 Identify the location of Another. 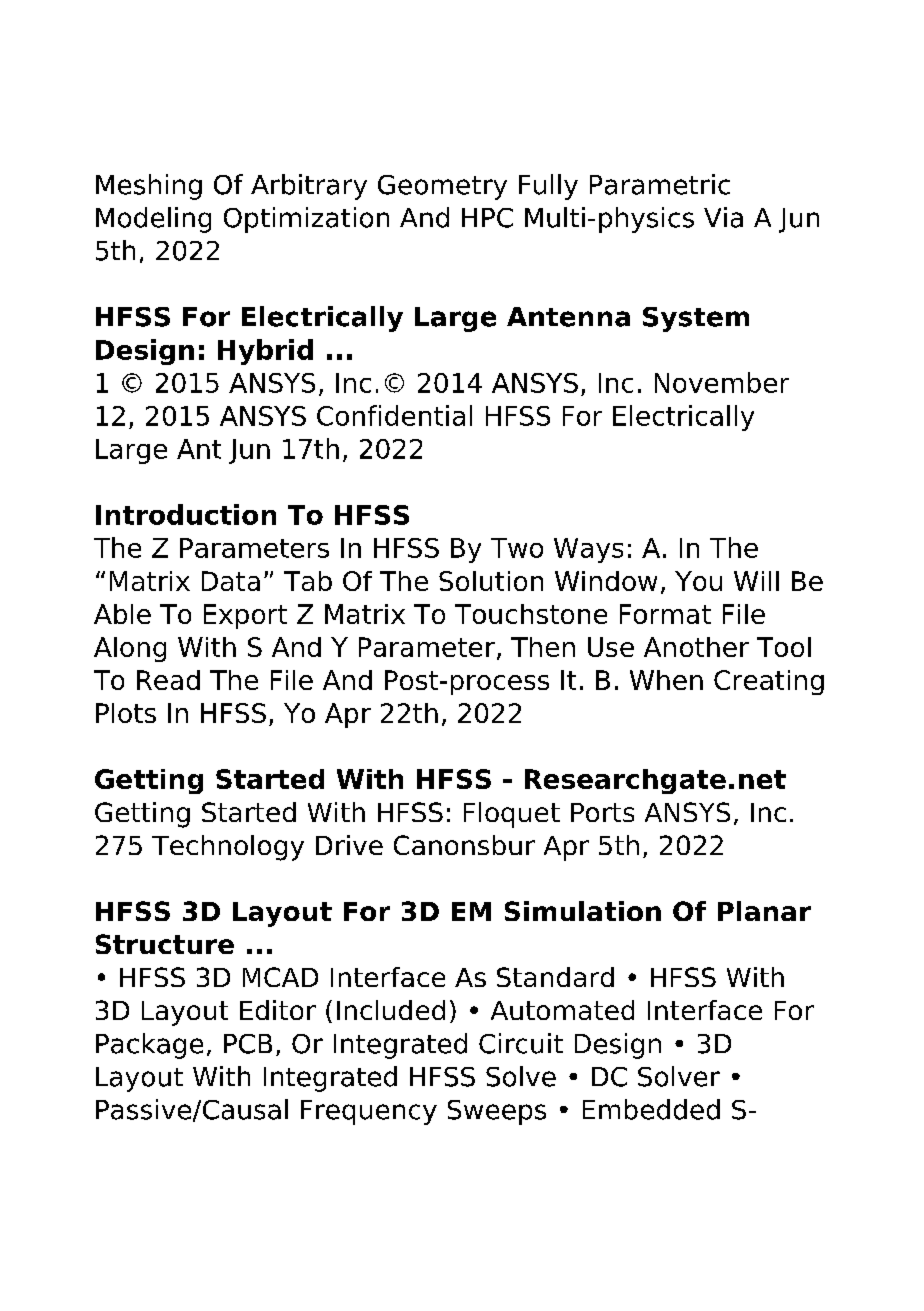
(696, 647).
